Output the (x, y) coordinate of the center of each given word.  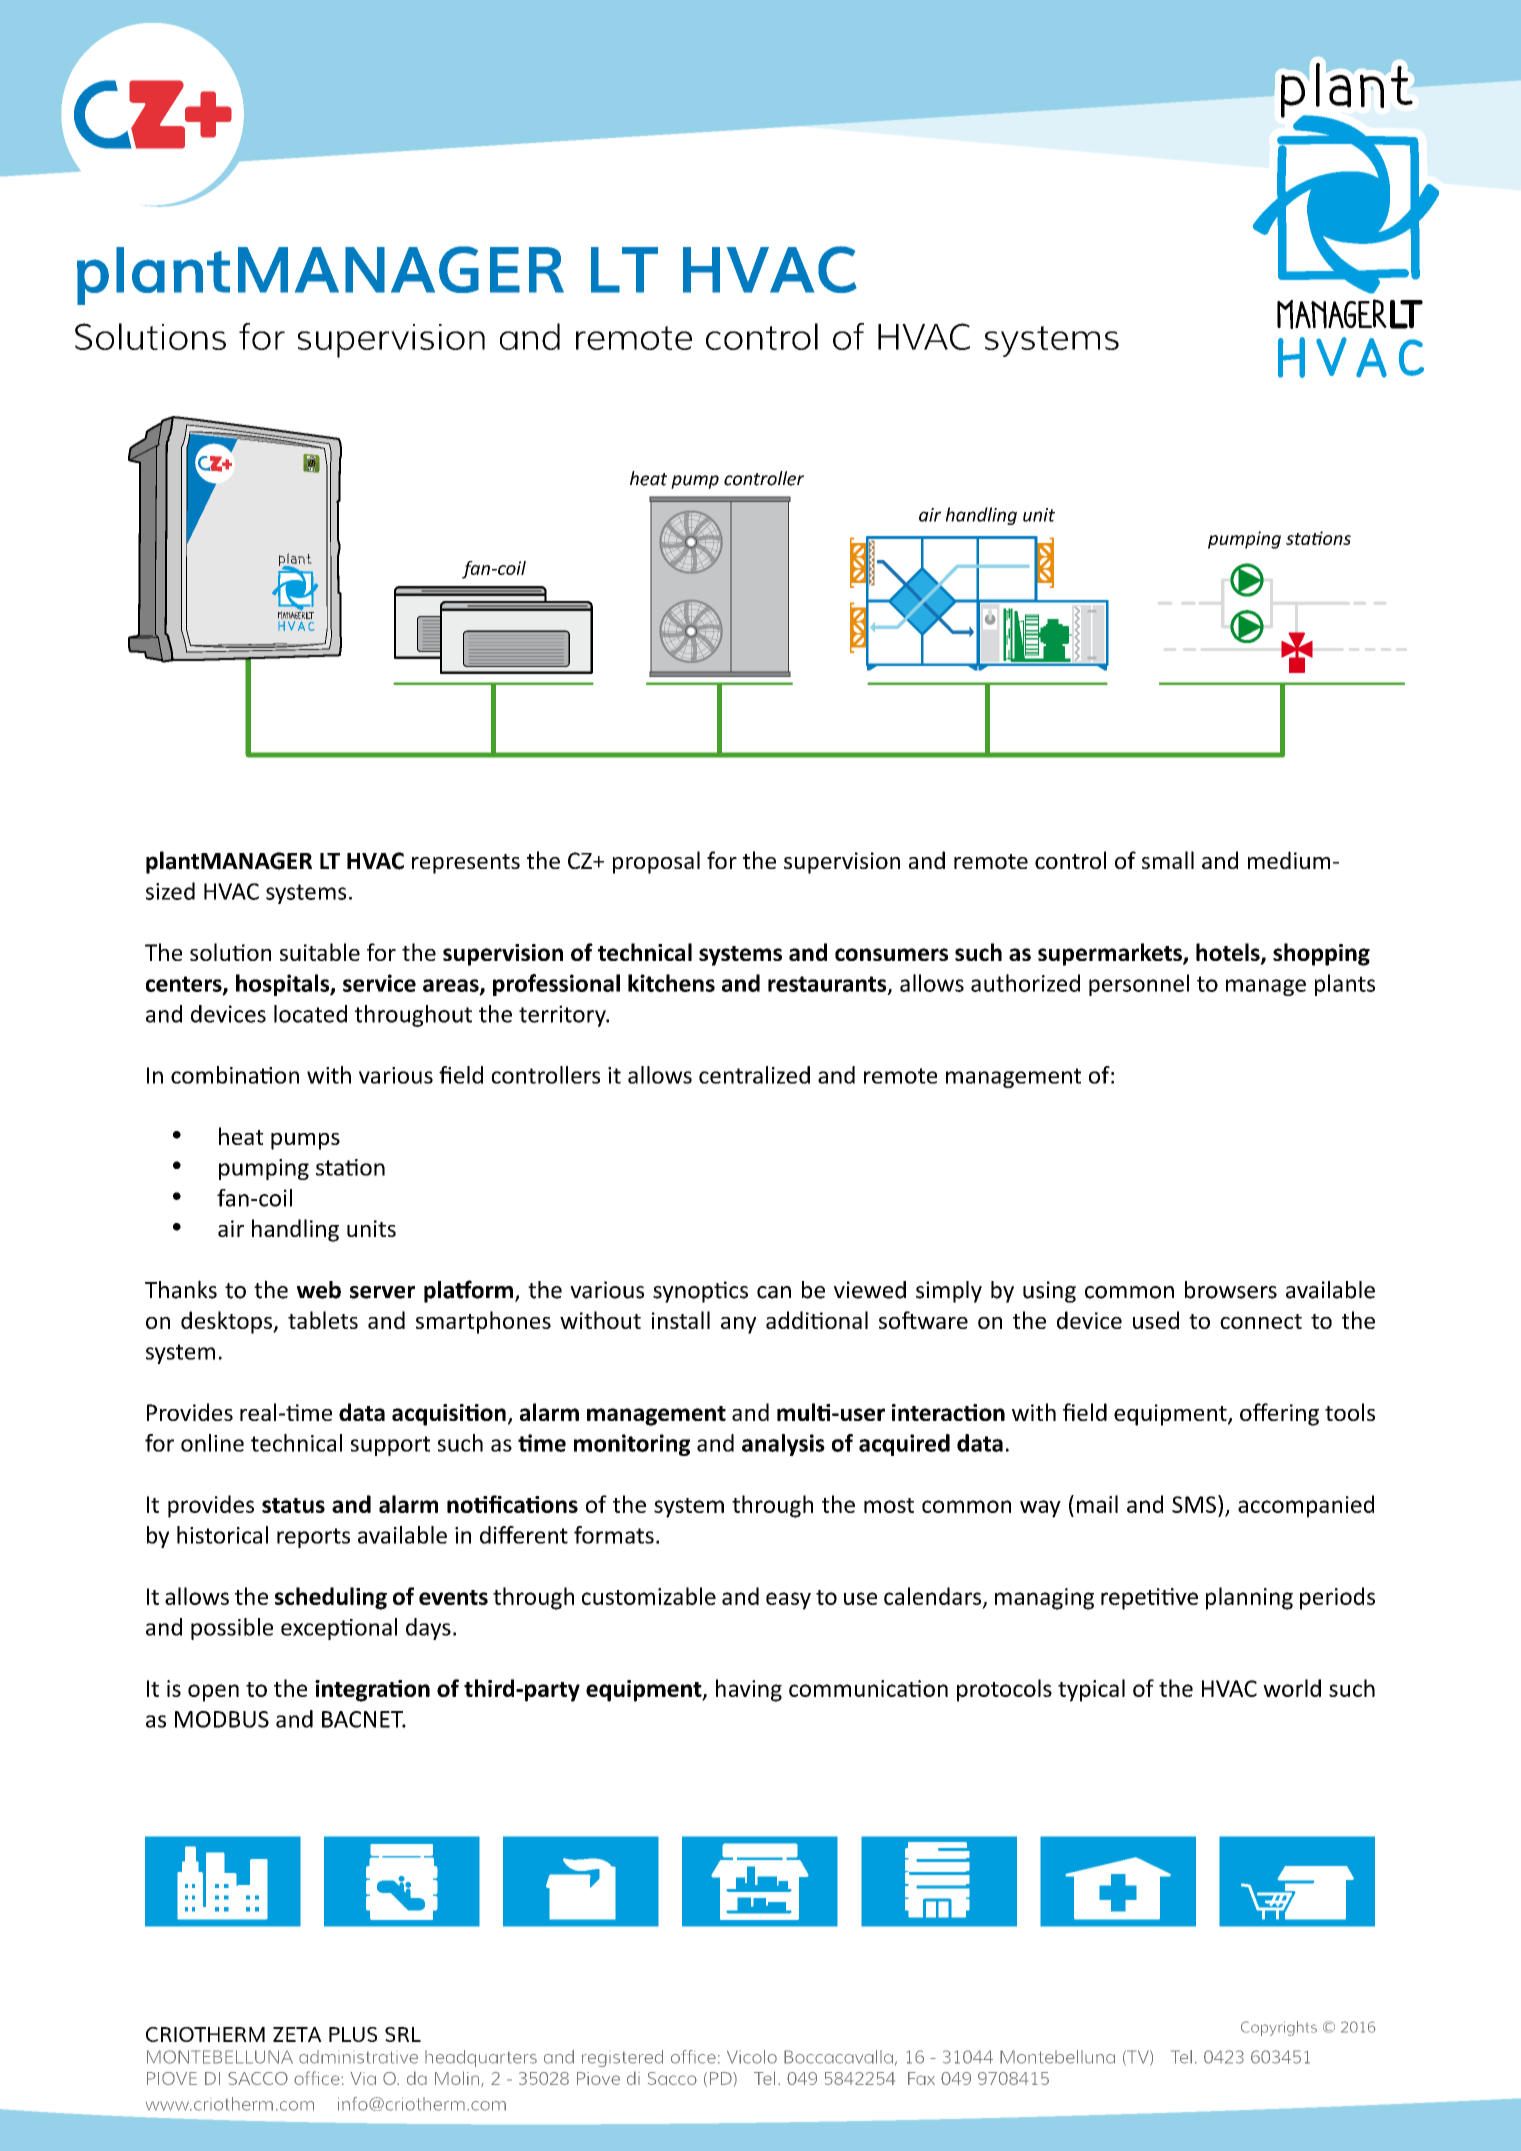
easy (788, 1601)
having (749, 1690)
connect (1261, 1321)
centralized (754, 1075)
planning (1249, 1598)
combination (235, 1075)
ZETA (297, 2034)
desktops (227, 1322)
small (1168, 860)
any (738, 1325)
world (1292, 1688)
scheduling (331, 1598)
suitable (320, 952)
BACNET (364, 1719)
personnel (1139, 985)
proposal (656, 862)
